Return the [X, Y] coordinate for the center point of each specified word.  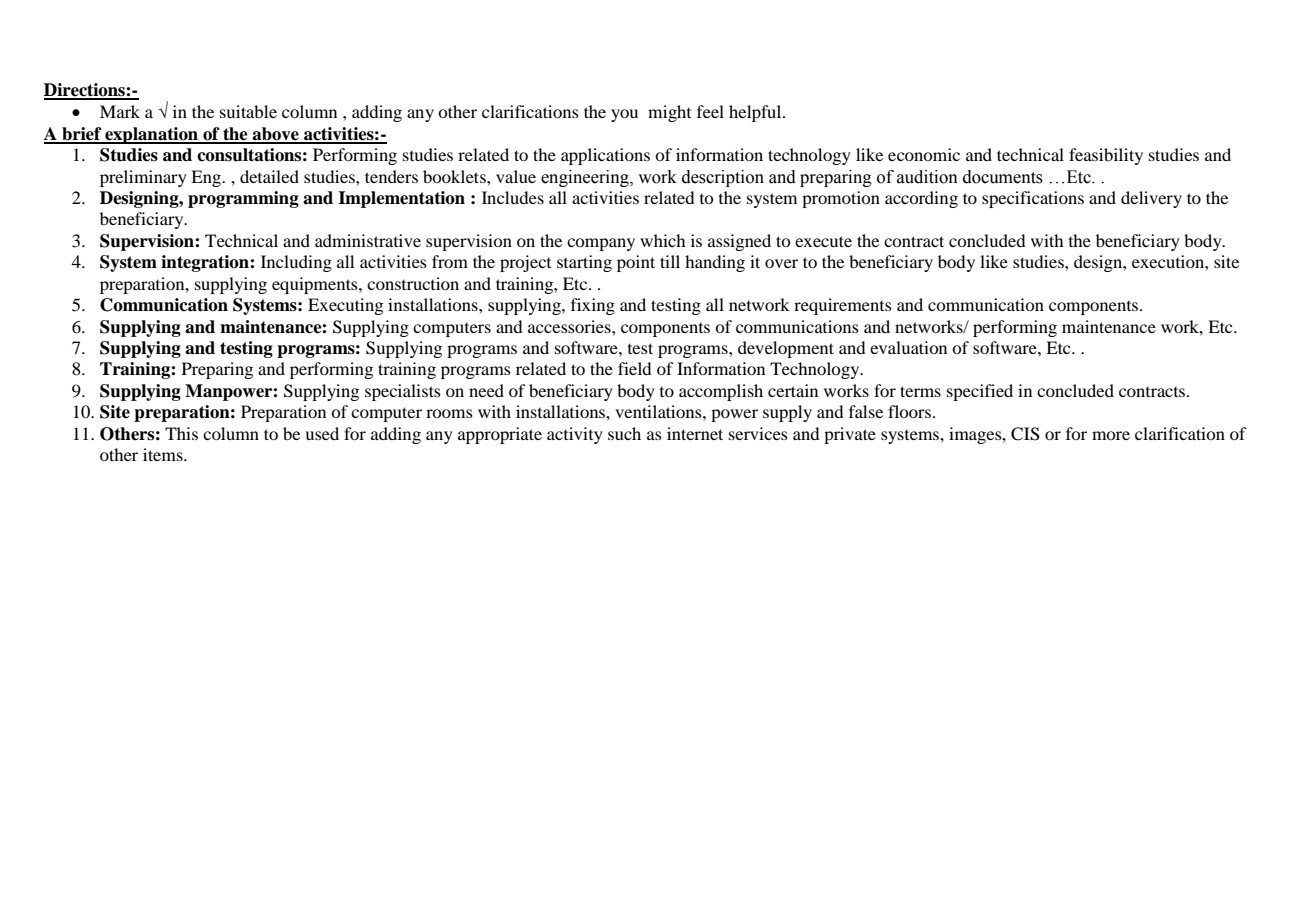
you [624, 115]
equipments [316, 285]
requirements [843, 306]
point [636, 263]
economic [924, 154]
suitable [248, 111]
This [181, 433]
